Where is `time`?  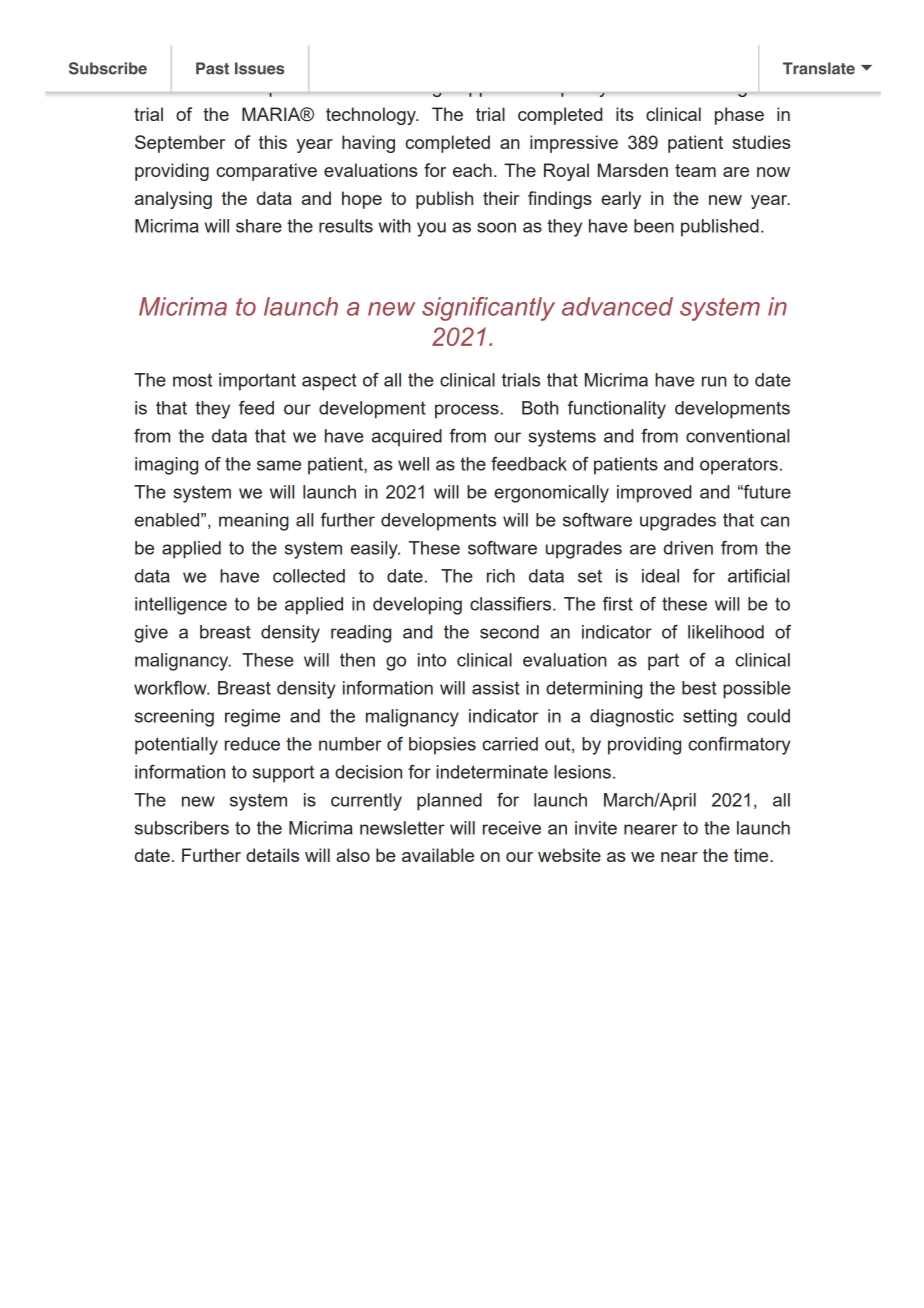 time is located at coordinates (752, 855).
